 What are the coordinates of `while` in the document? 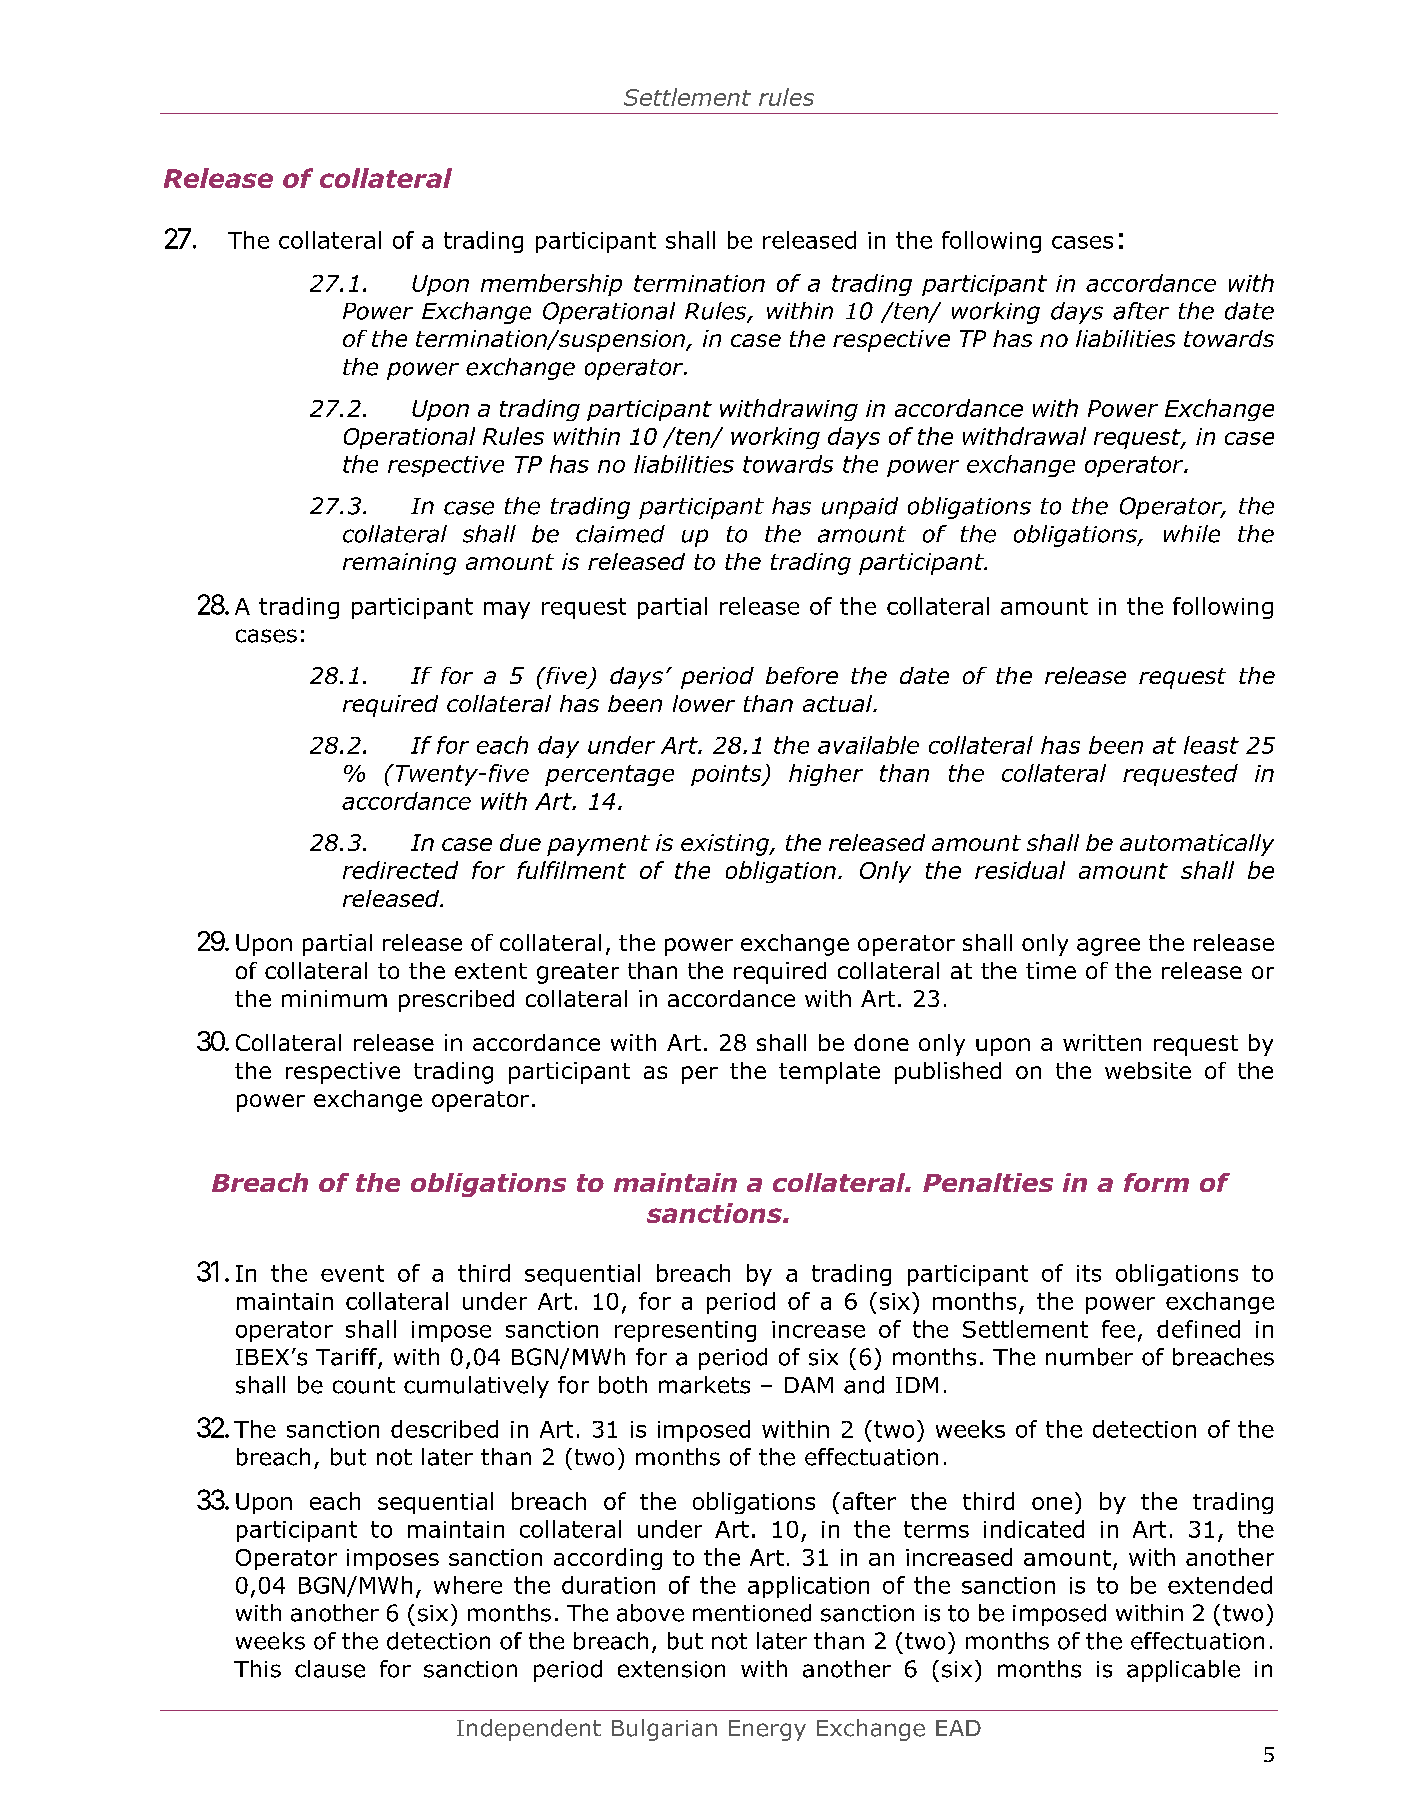 It's located at (1192, 534).
